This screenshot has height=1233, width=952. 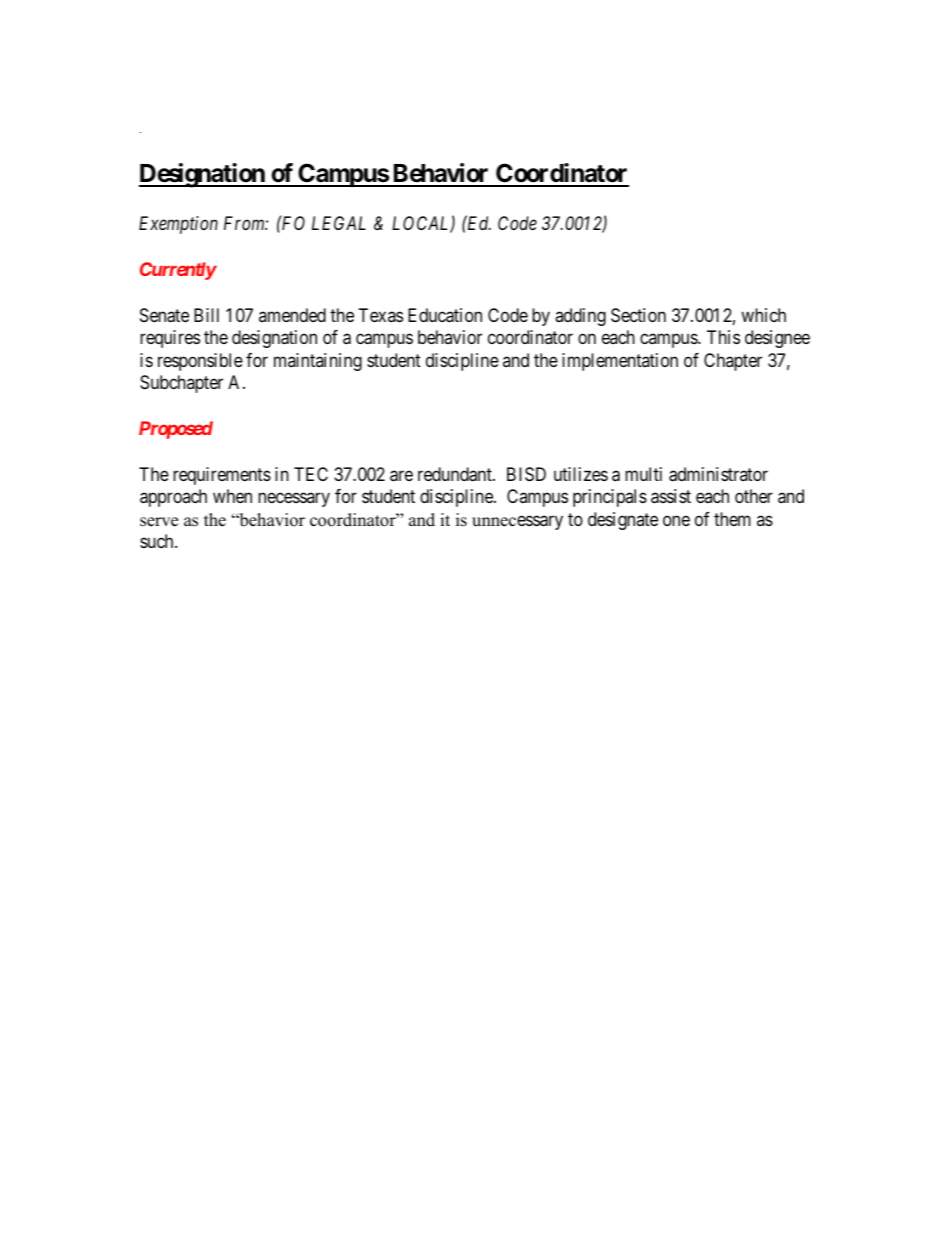 What do you see at coordinates (676, 520) in the screenshot?
I see `one` at bounding box center [676, 520].
